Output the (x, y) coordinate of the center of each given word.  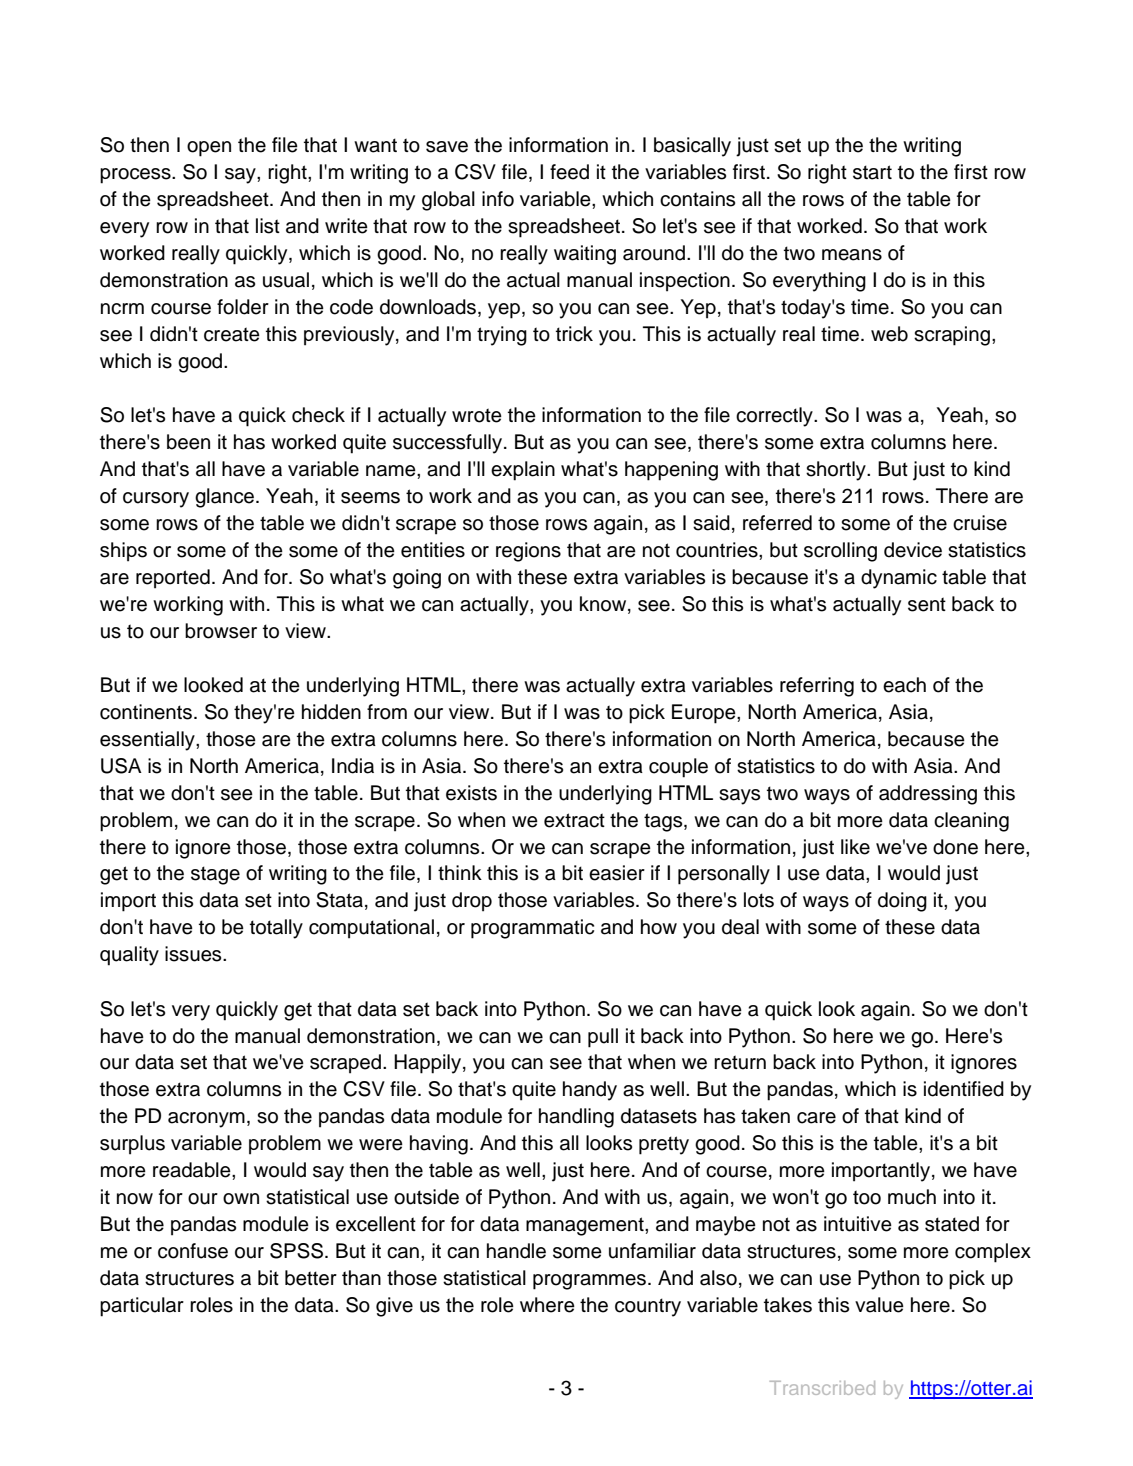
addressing (928, 795)
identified (964, 1089)
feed (569, 172)
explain (523, 471)
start (872, 172)
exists (471, 793)
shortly (837, 471)
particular (142, 1307)
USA (121, 766)
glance (226, 498)
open (209, 149)
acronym (206, 1120)
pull (603, 1038)
